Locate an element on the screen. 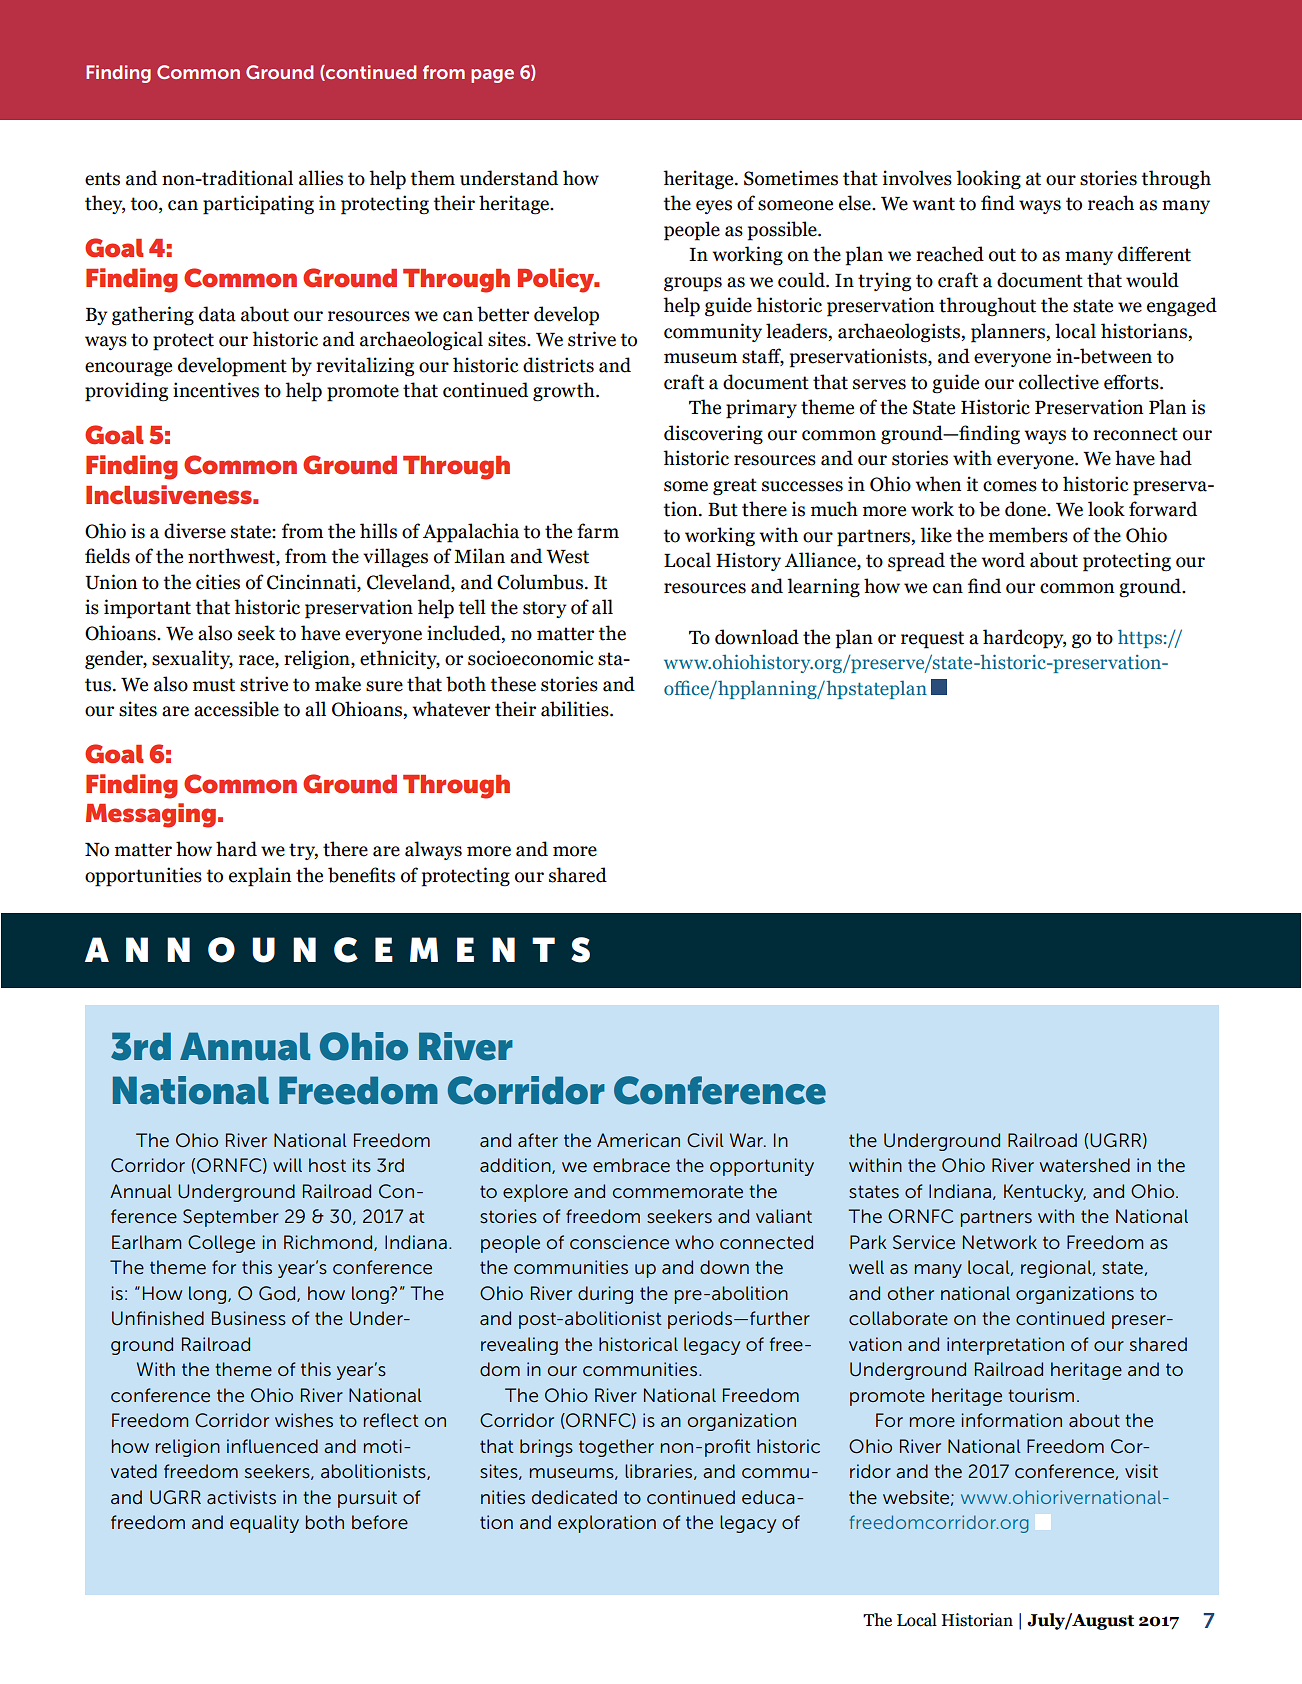 The image size is (1302, 1684). together is located at coordinates (616, 1448).
